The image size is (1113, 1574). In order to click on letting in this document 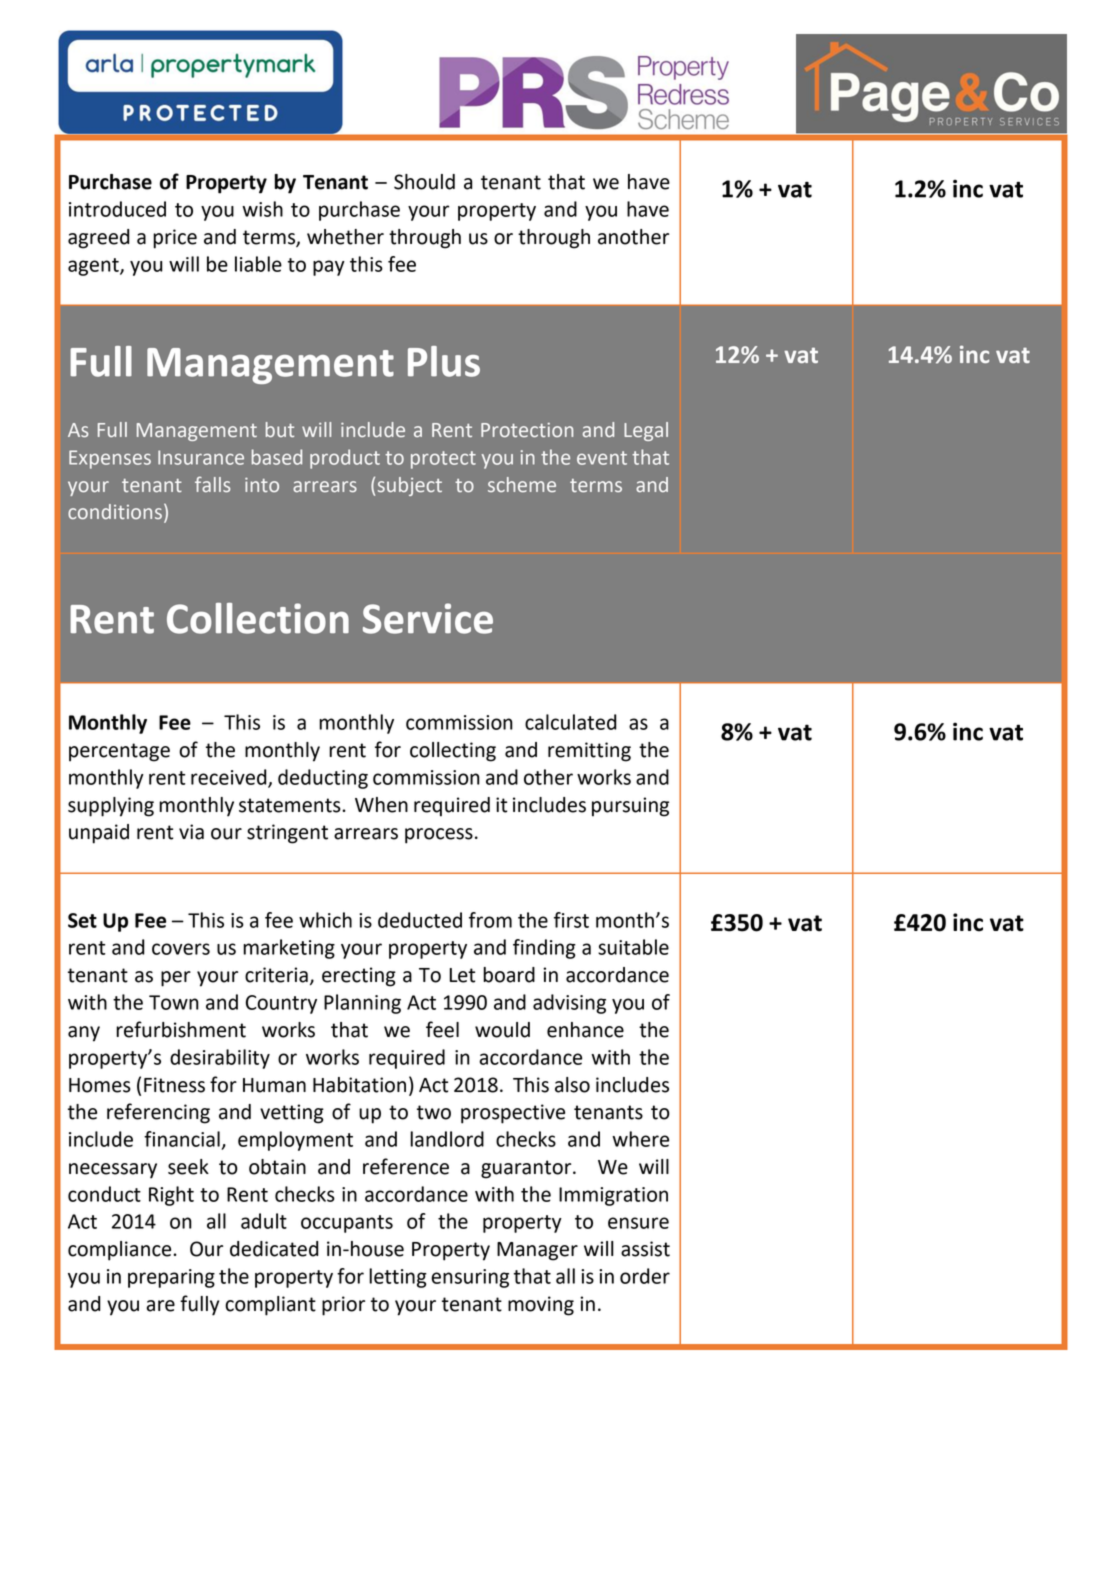, I will do `click(398, 1278)`.
